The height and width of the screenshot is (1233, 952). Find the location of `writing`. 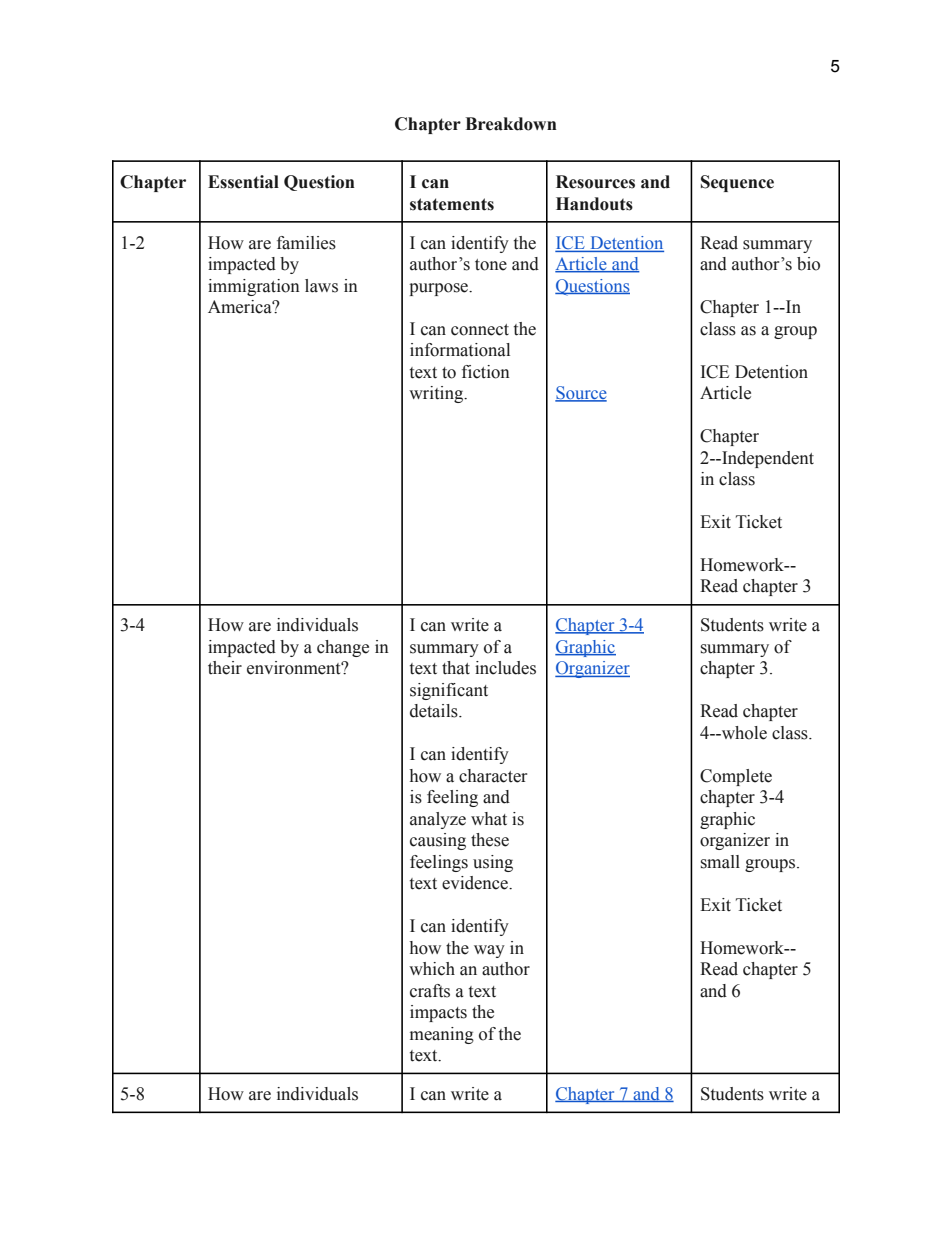

writing is located at coordinates (437, 394).
